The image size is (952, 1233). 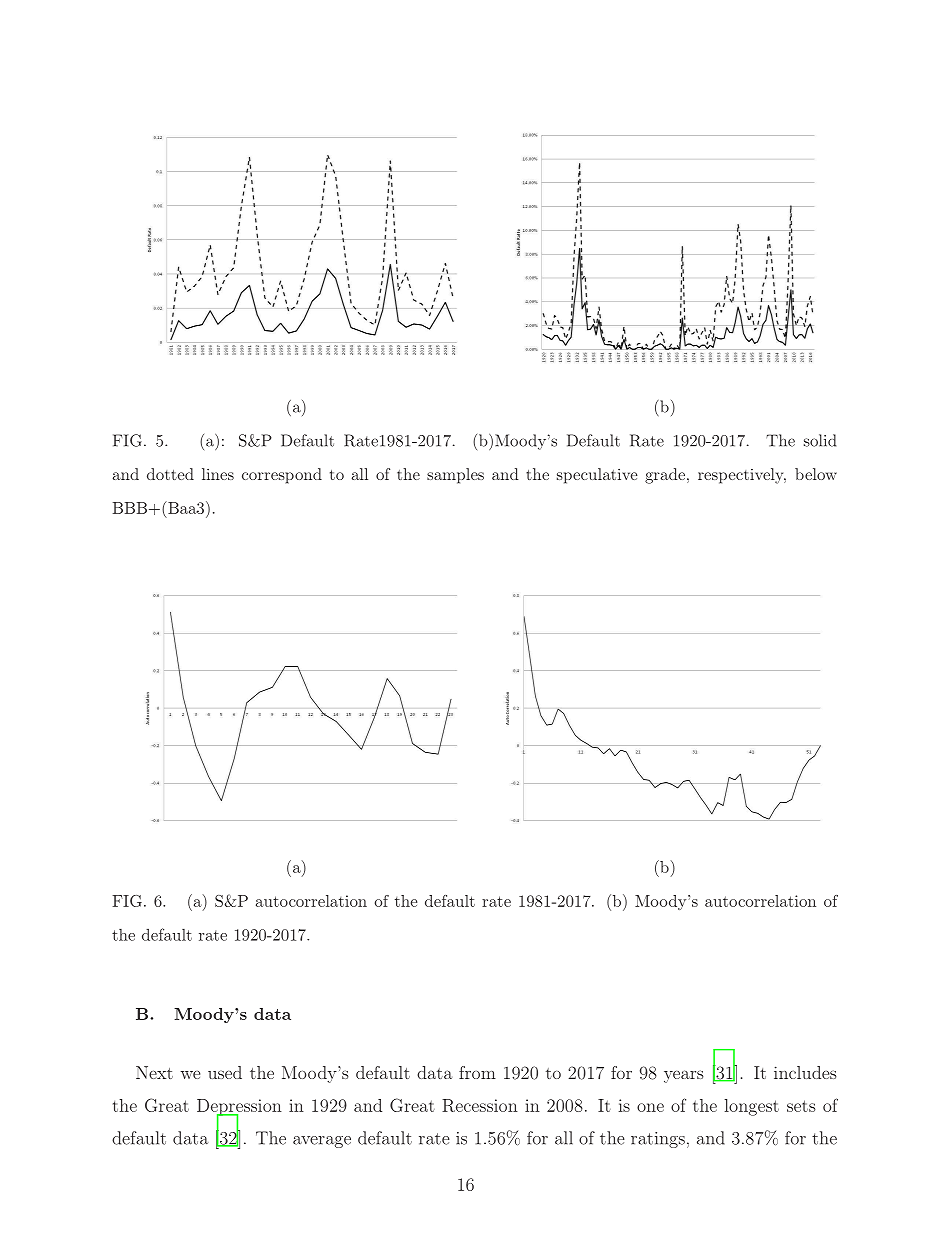 What do you see at coordinates (455, 476) in the screenshot?
I see `samples` at bounding box center [455, 476].
